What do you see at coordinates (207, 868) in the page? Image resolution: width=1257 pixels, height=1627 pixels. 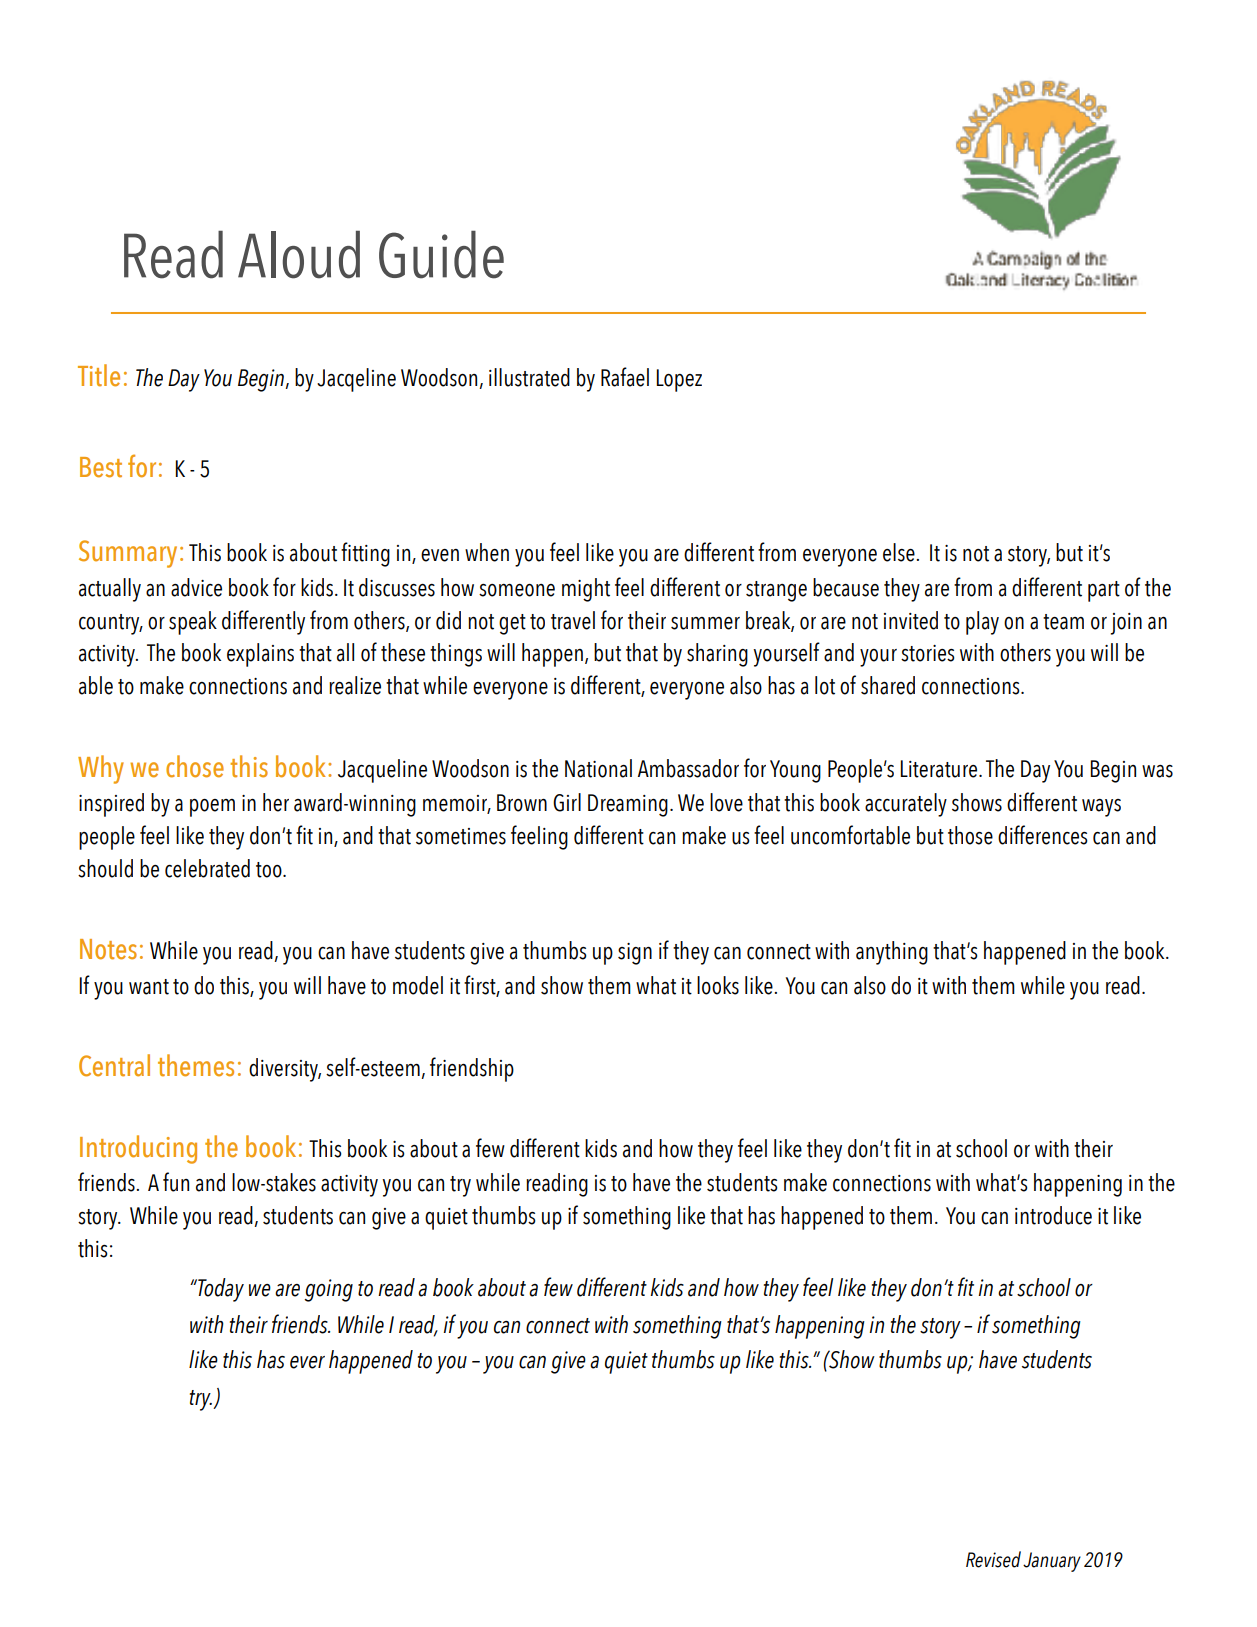 I see `celebrated` at bounding box center [207, 868].
